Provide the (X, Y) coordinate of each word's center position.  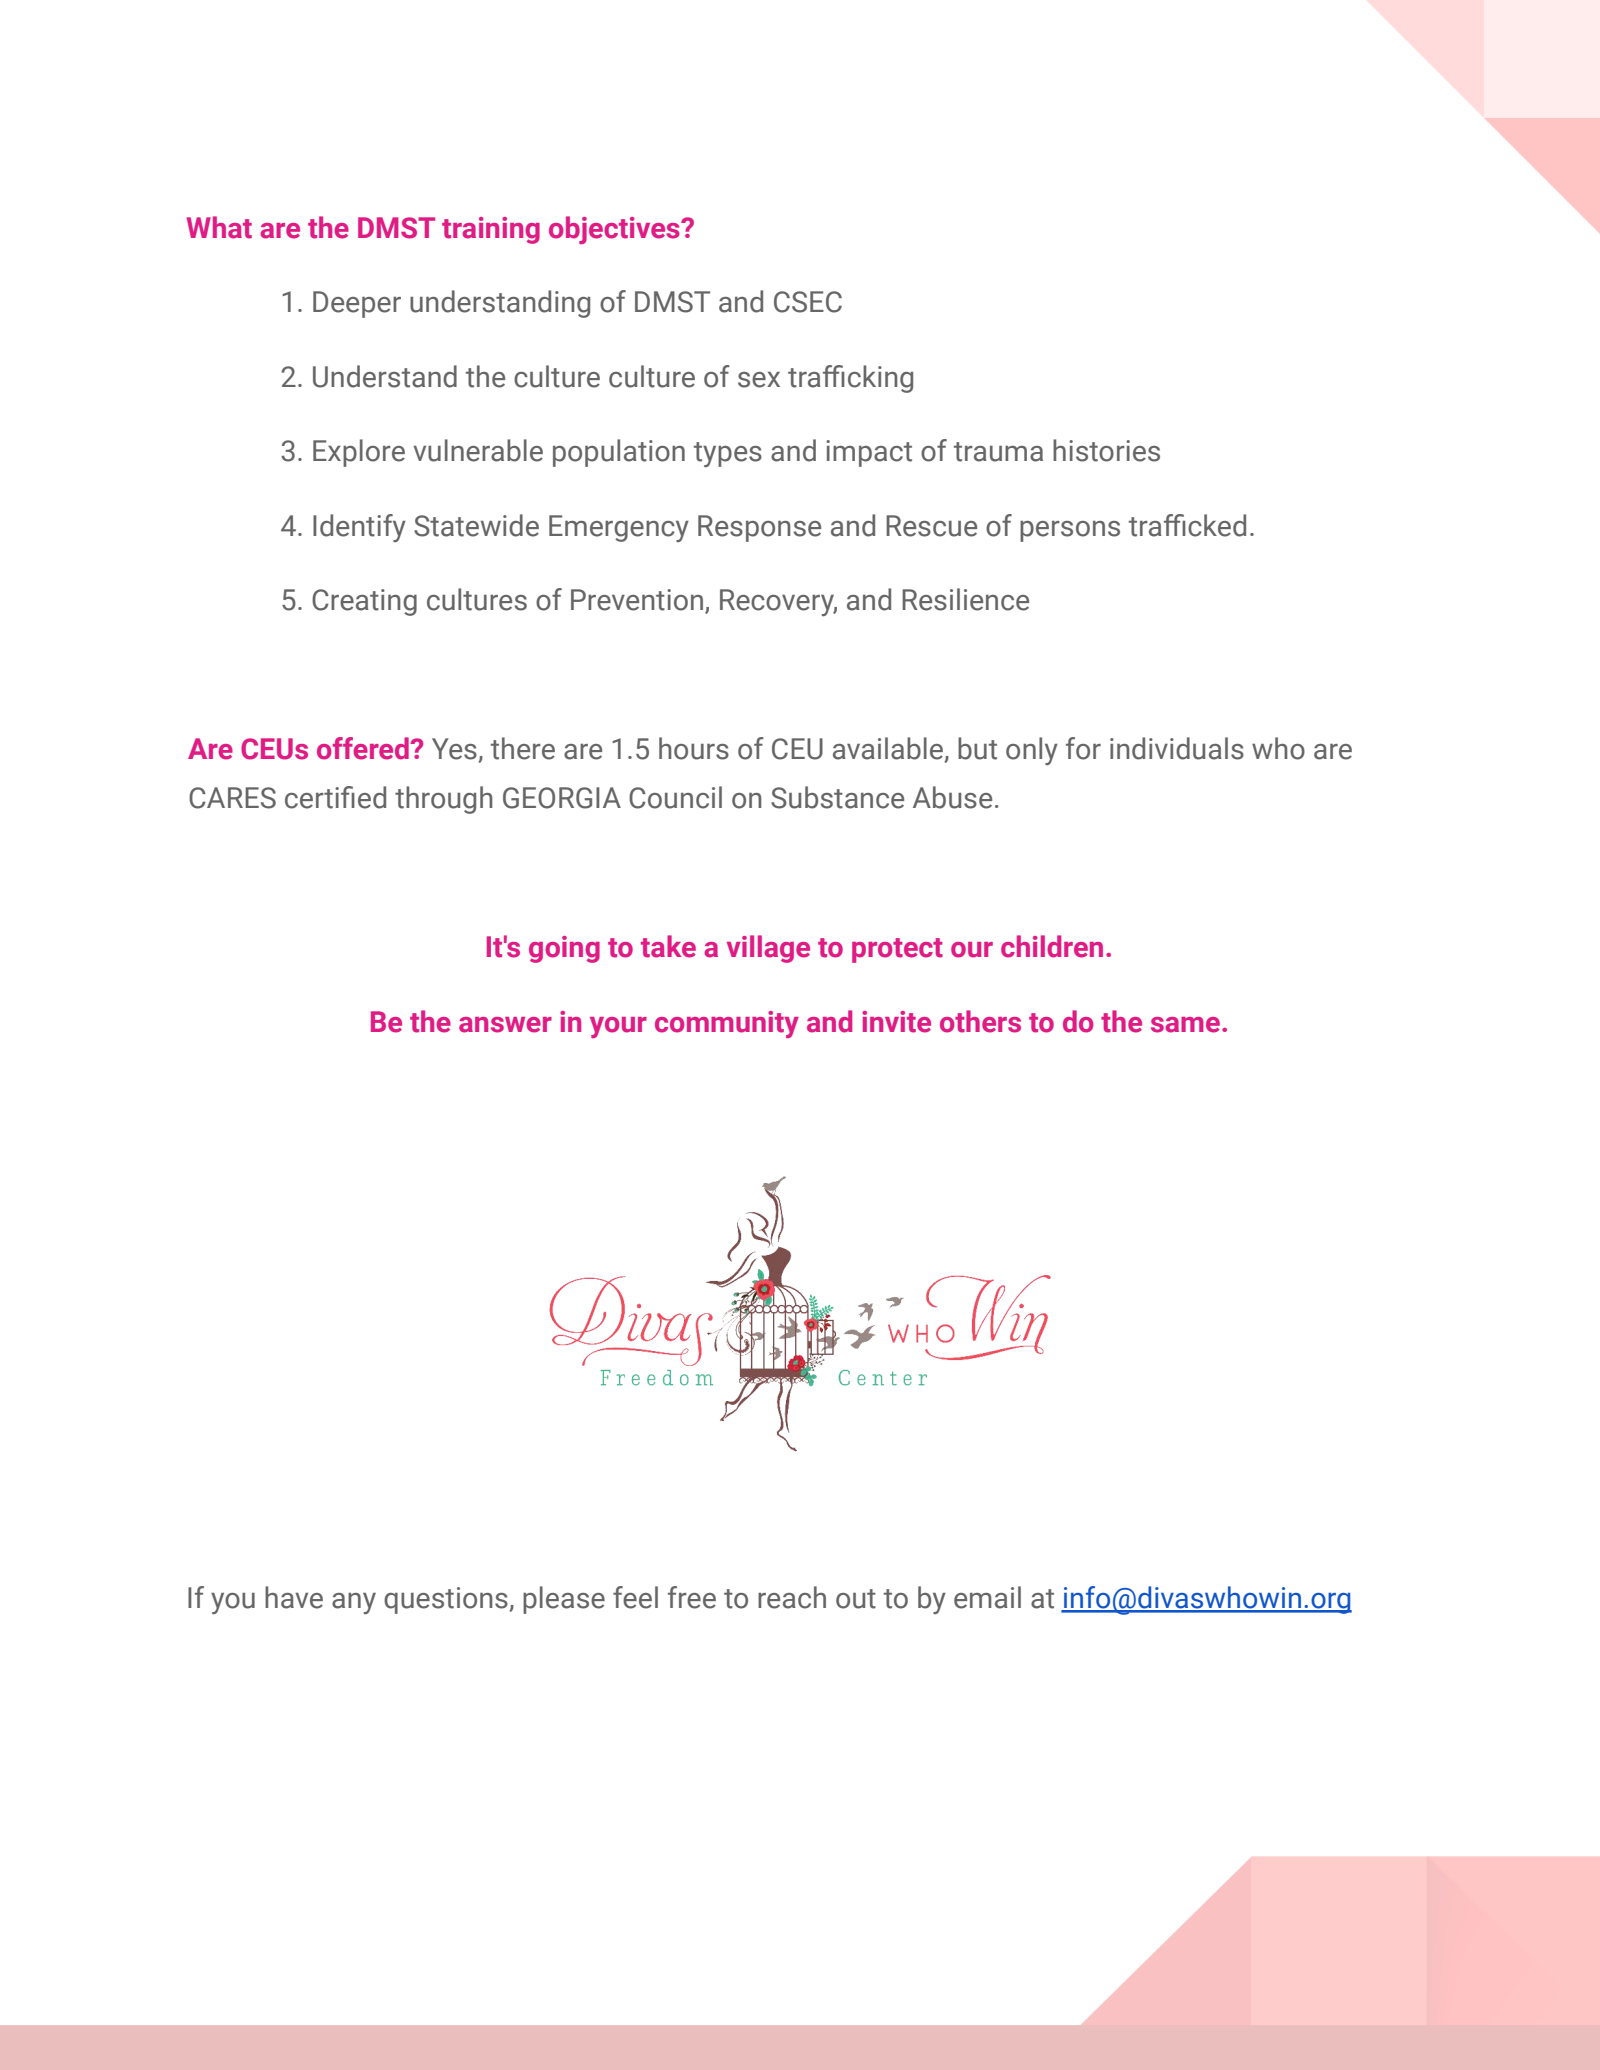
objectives (615, 230)
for (1083, 748)
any (354, 1603)
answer (505, 1025)
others (980, 1021)
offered (364, 748)
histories (1106, 450)
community (727, 1024)
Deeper (357, 304)
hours (694, 748)
